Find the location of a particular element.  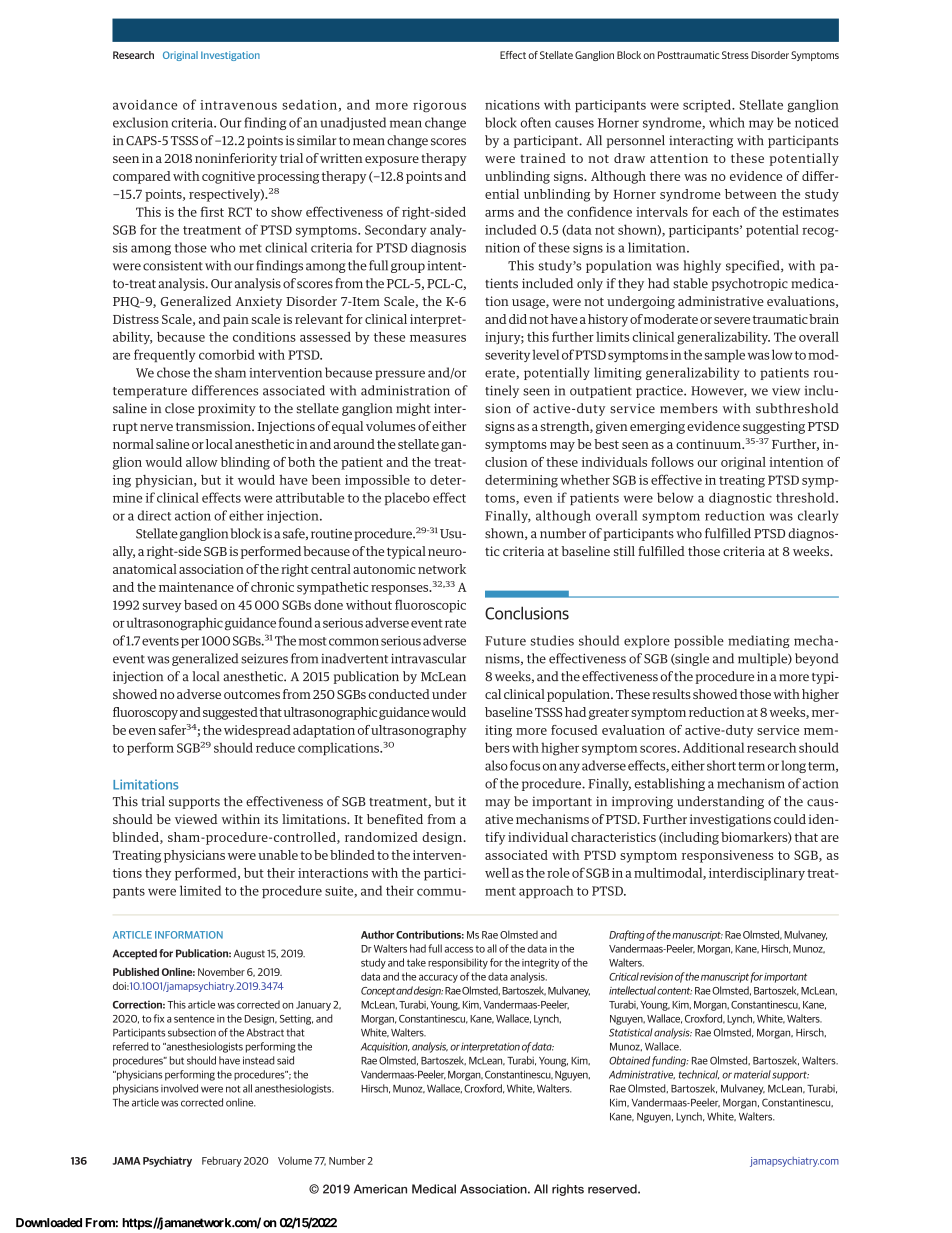

American is located at coordinates (380, 1189).
